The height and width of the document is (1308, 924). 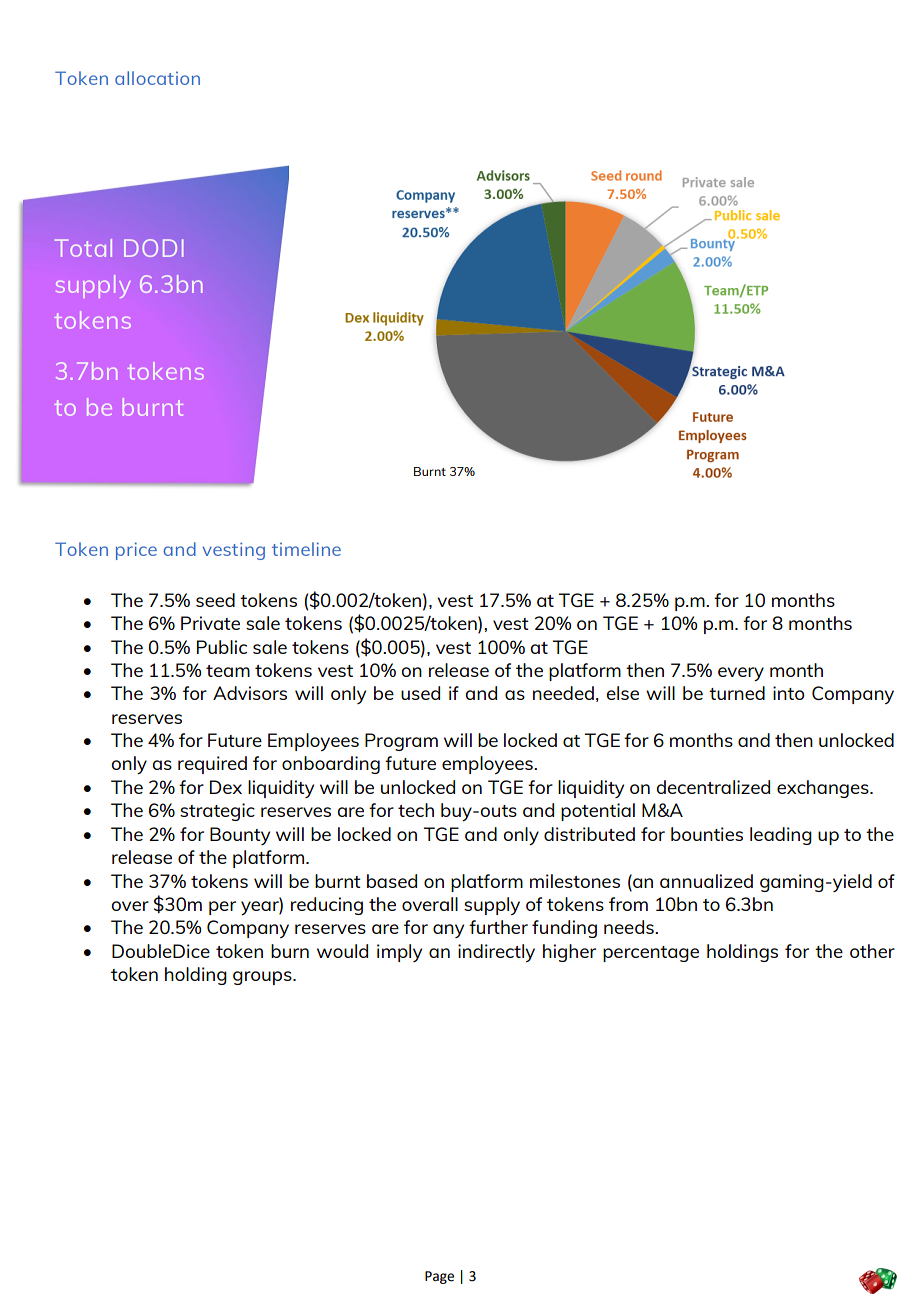 What do you see at coordinates (439, 1277) in the document?
I see `Page` at bounding box center [439, 1277].
